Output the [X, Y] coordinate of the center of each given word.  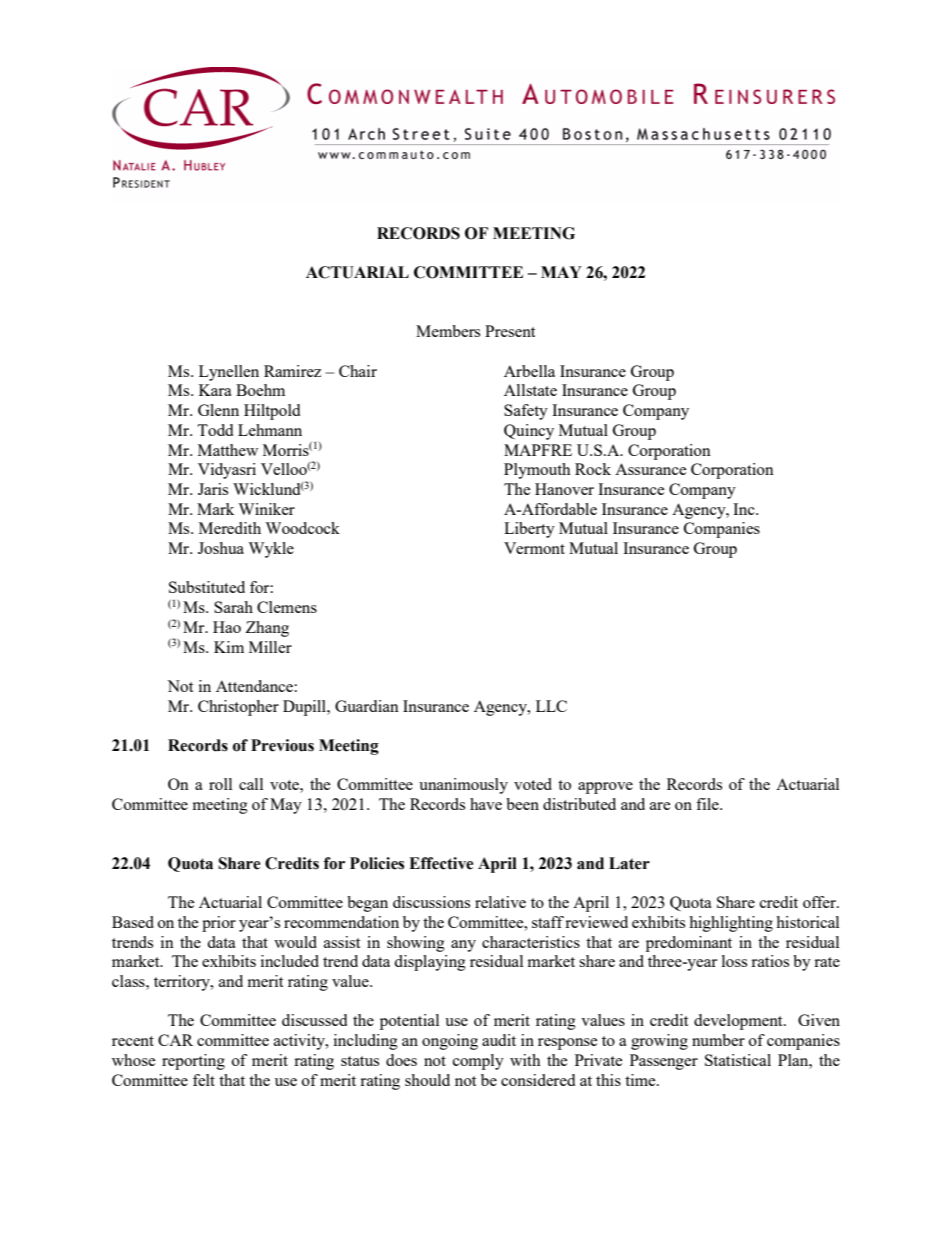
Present [510, 331]
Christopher [238, 708]
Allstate [530, 390]
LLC [551, 706]
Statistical [738, 1060]
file [708, 804]
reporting [193, 1062]
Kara [215, 390]
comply [478, 1062]
